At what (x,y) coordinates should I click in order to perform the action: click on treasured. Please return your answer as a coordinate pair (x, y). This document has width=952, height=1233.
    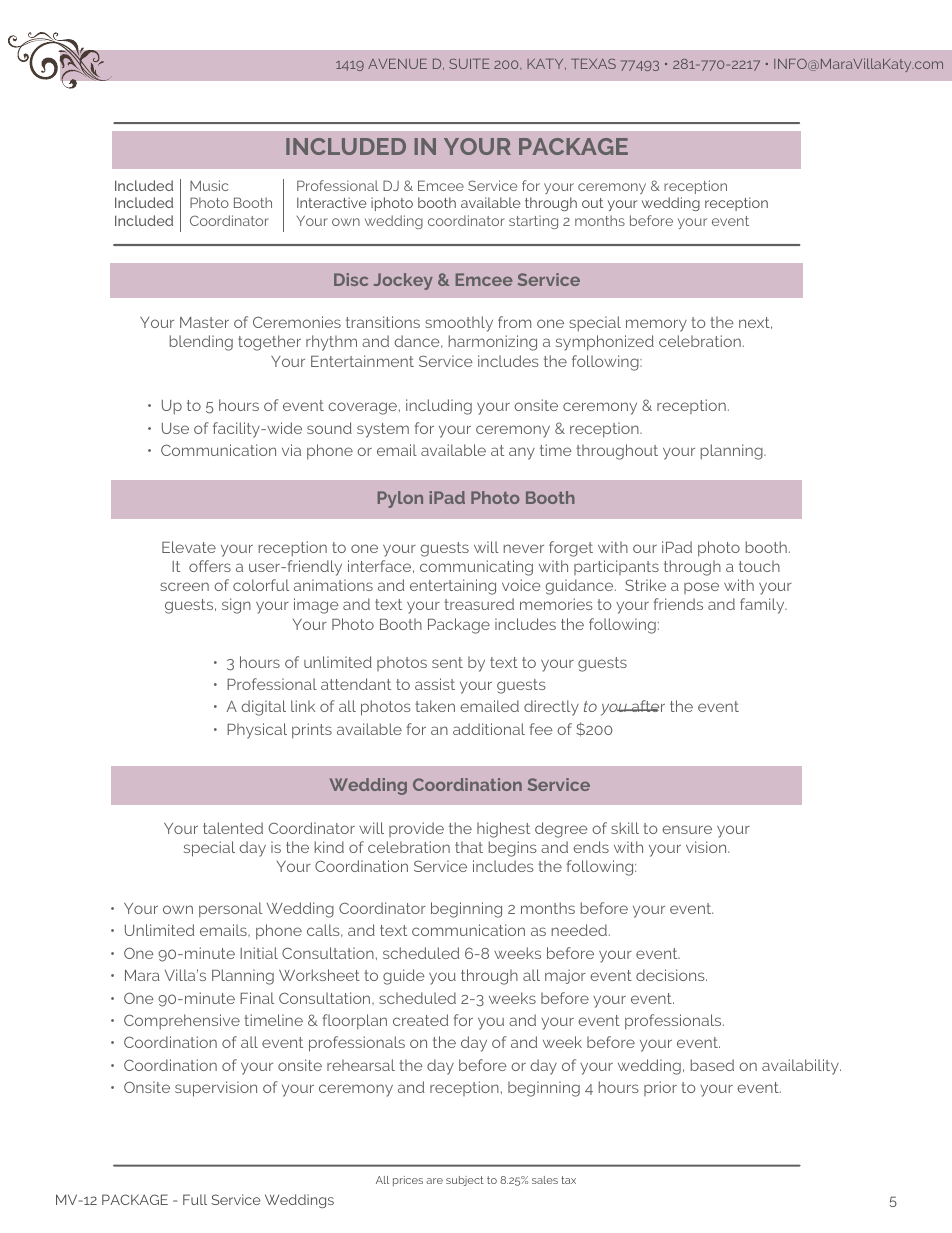
    Looking at the image, I should click on (479, 604).
